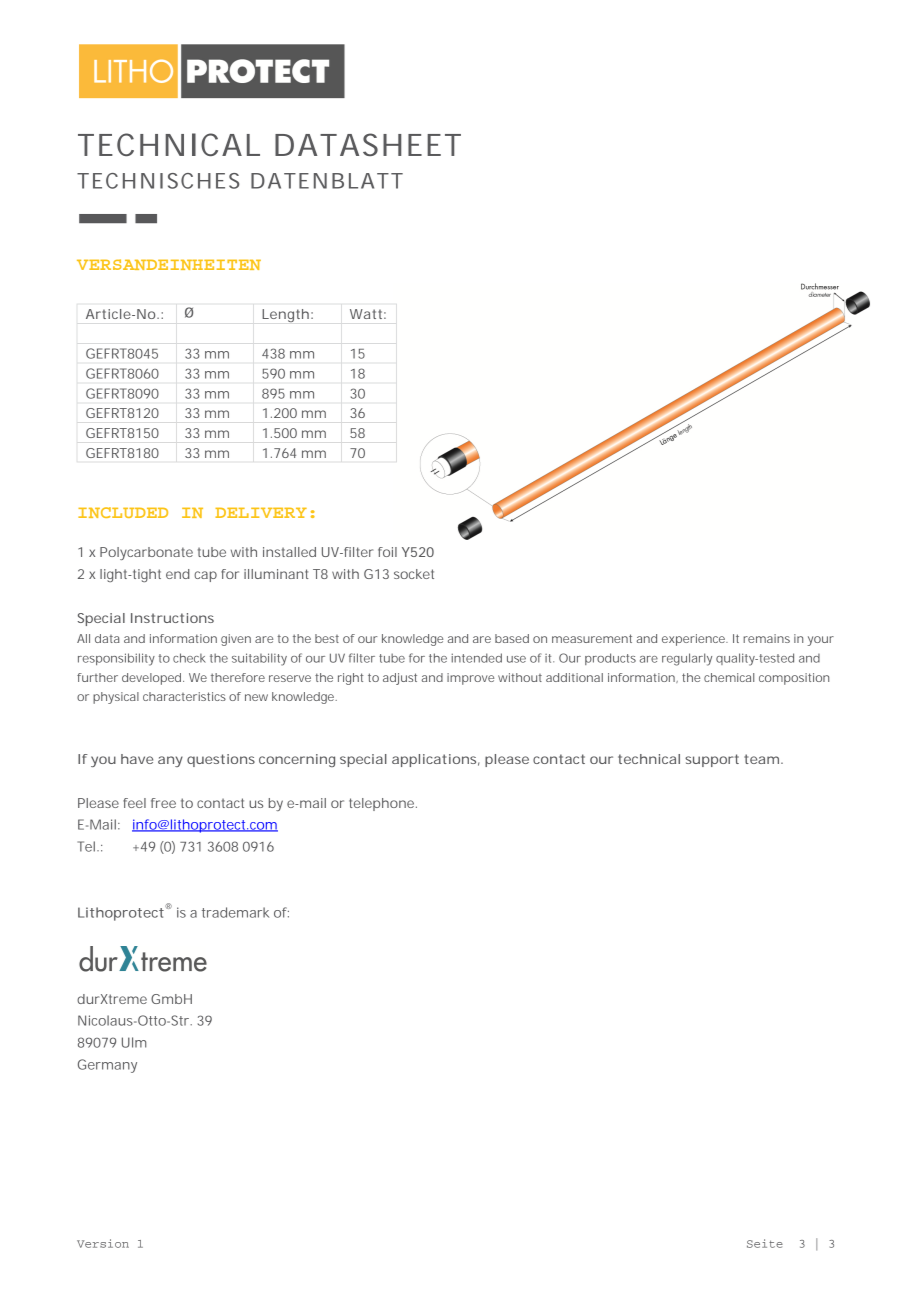  Describe the element at coordinates (766, 638) in the image. I see `remains` at that location.
